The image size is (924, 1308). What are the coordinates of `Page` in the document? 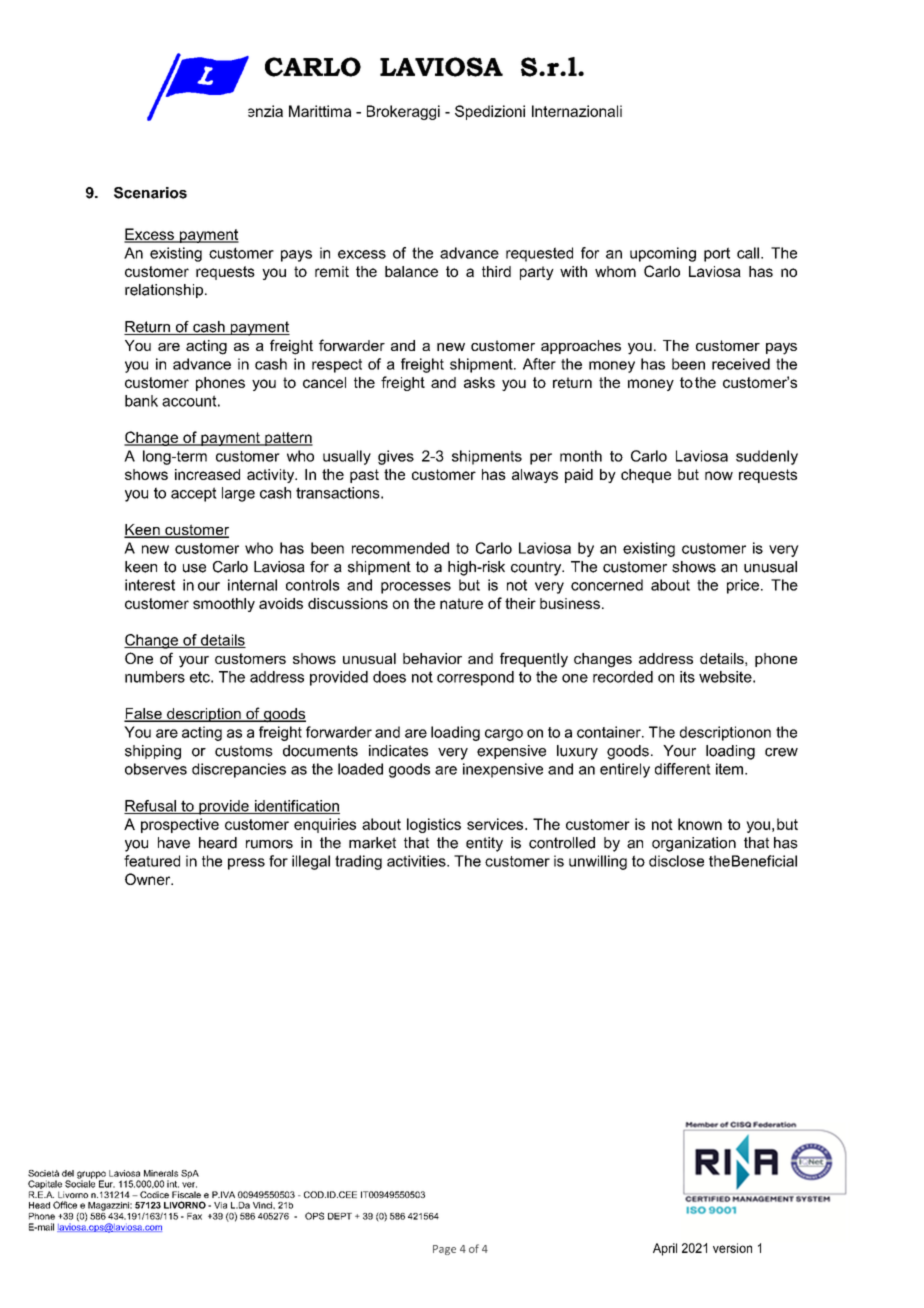 It's located at (444, 1250).
